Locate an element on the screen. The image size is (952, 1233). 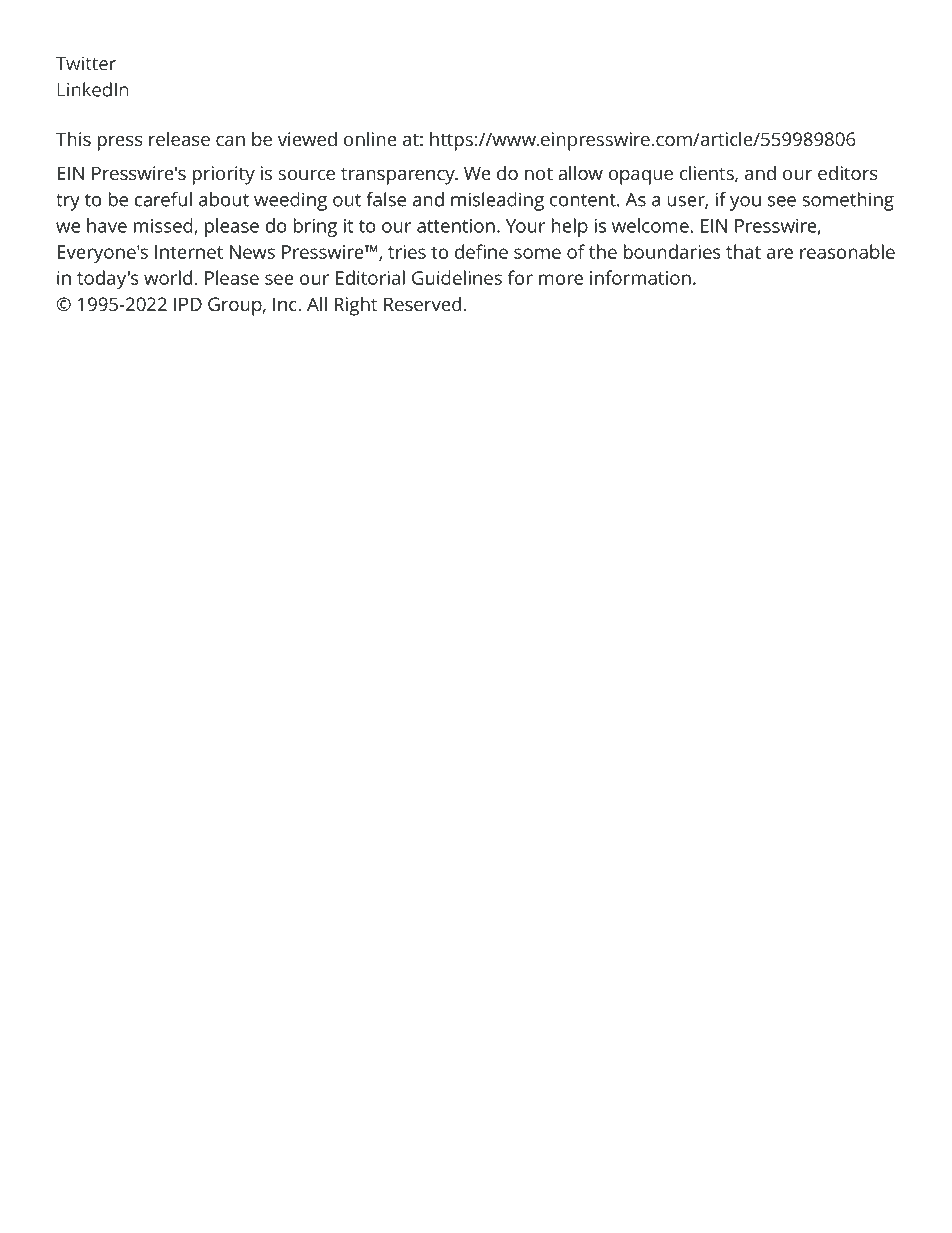
not is located at coordinates (539, 174).
